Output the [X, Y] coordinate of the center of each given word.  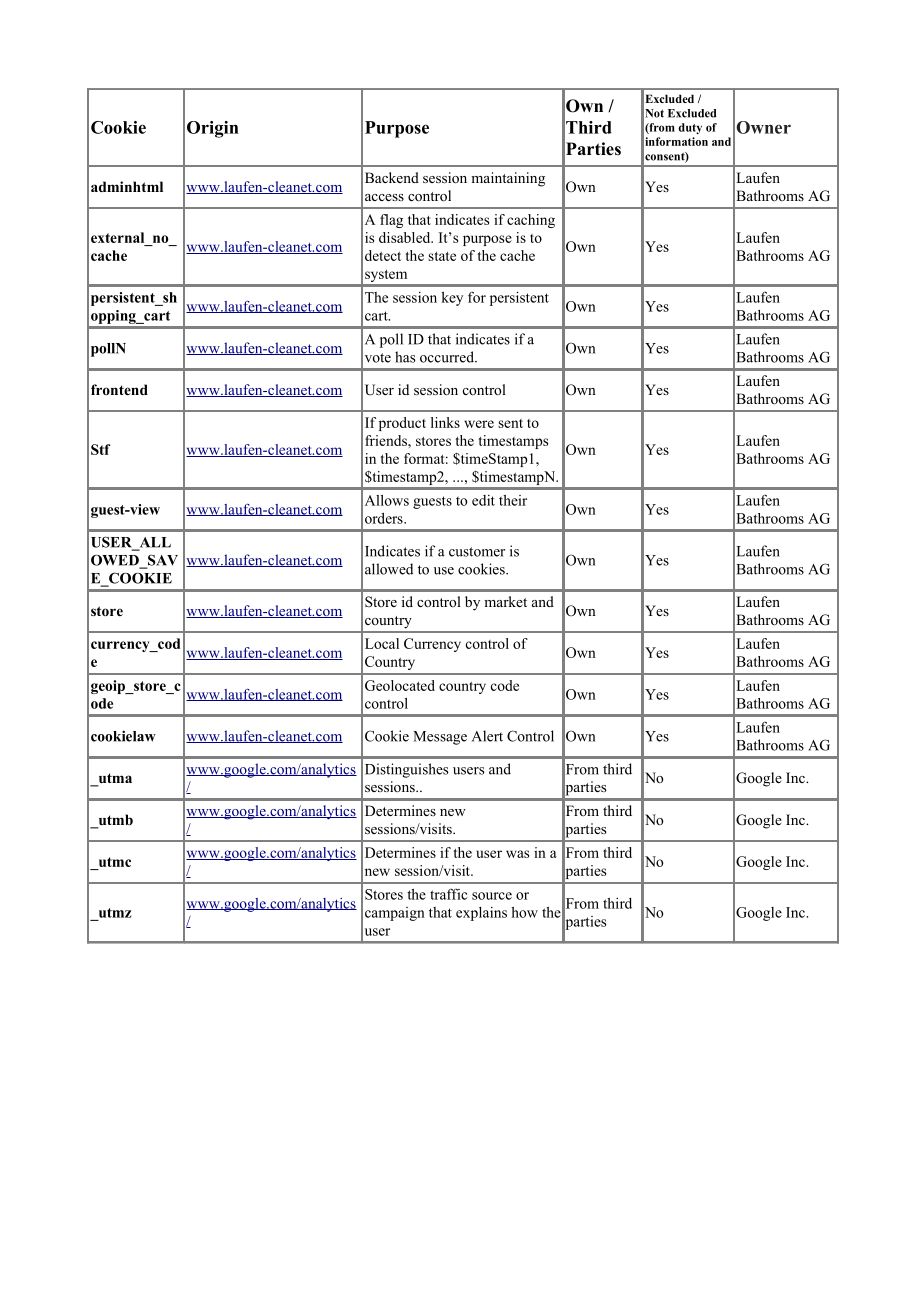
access [384, 197]
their [513, 500]
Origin [213, 129]
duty [690, 128]
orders [385, 518]
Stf [101, 449]
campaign [395, 914]
